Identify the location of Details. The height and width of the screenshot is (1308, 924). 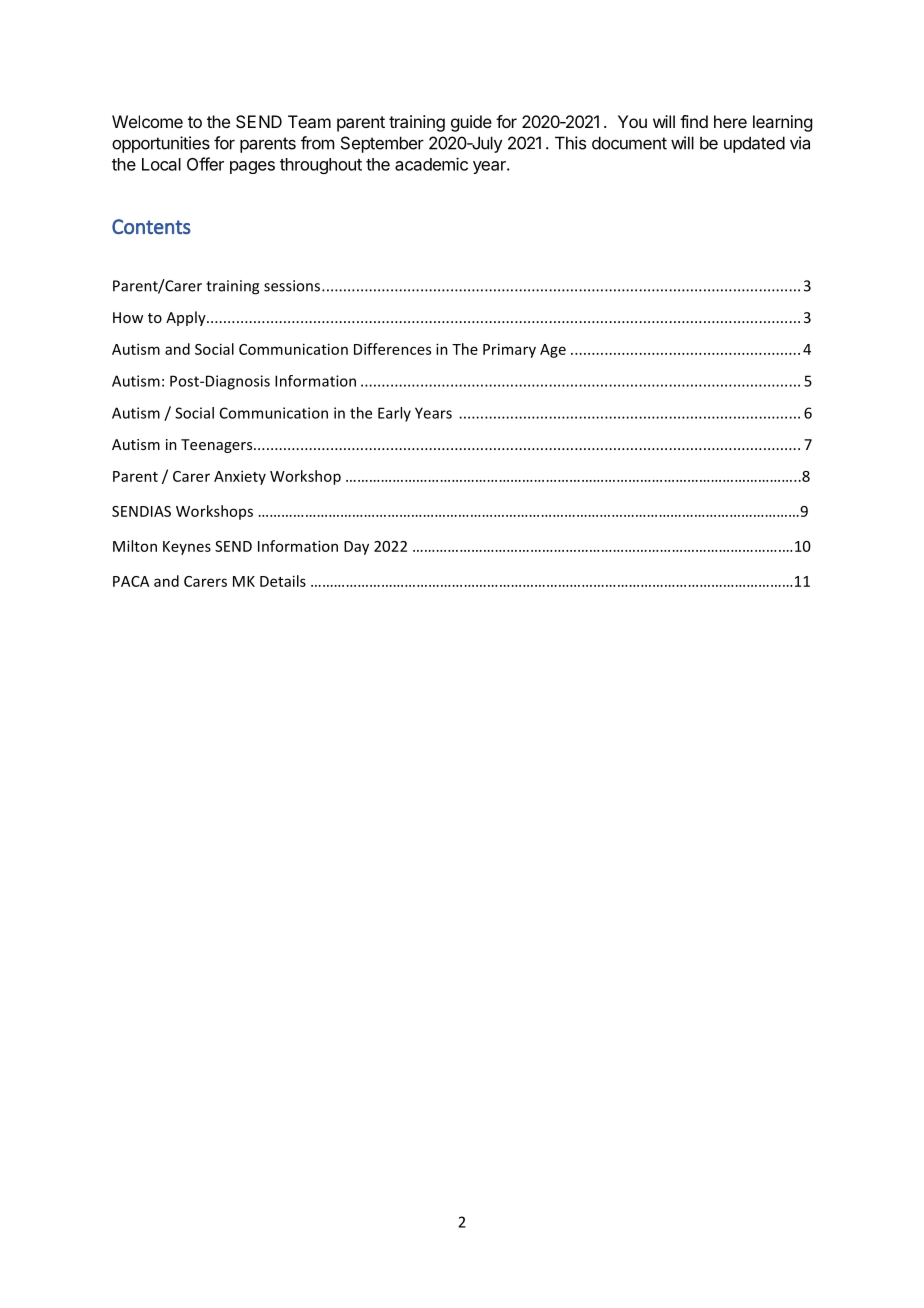
(283, 581).
